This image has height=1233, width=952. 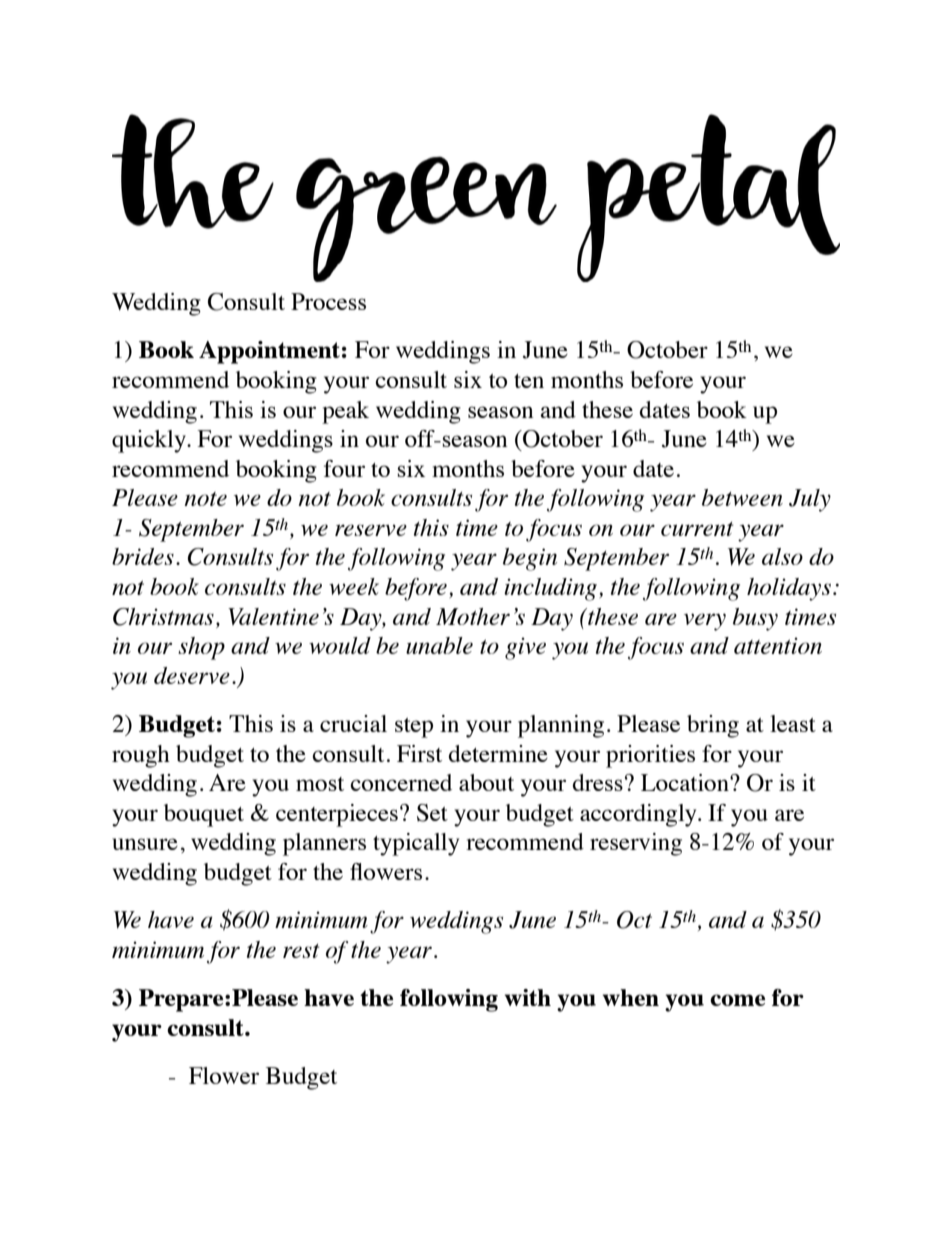 I want to click on with, so click(x=527, y=997).
